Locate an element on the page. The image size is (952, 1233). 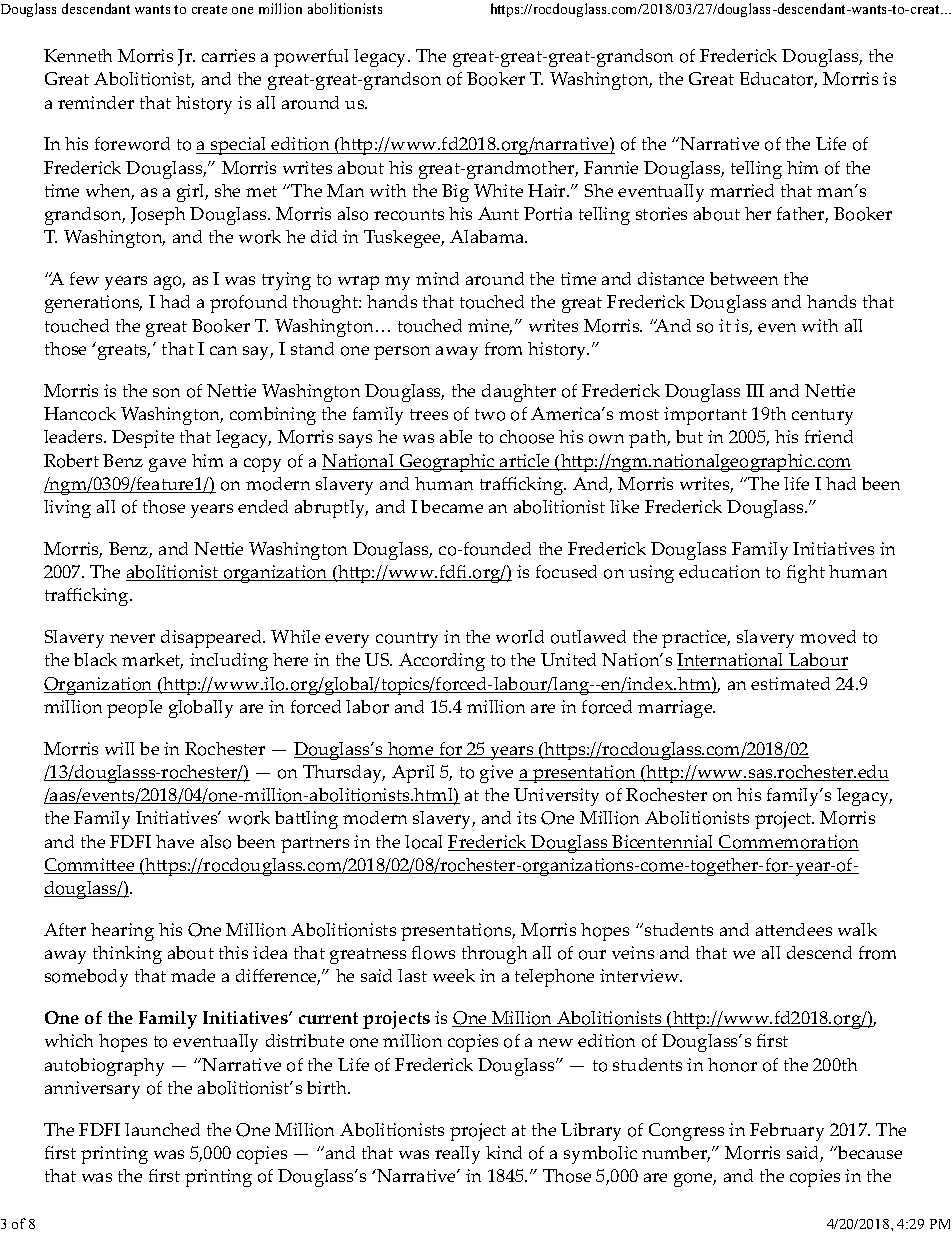
never is located at coordinates (132, 638).
